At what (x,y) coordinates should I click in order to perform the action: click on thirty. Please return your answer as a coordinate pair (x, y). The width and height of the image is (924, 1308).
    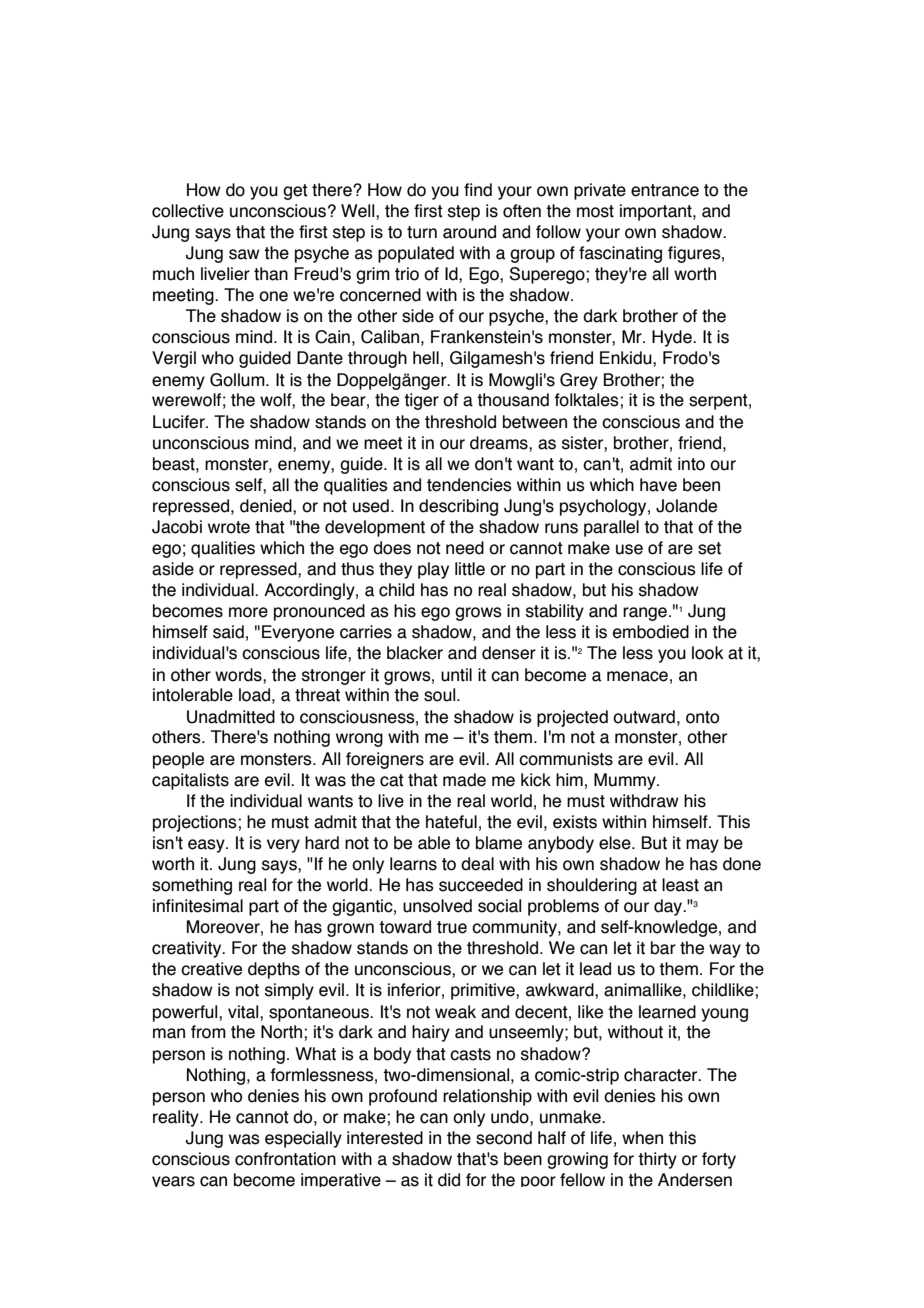
    Looking at the image, I should click on (657, 1160).
